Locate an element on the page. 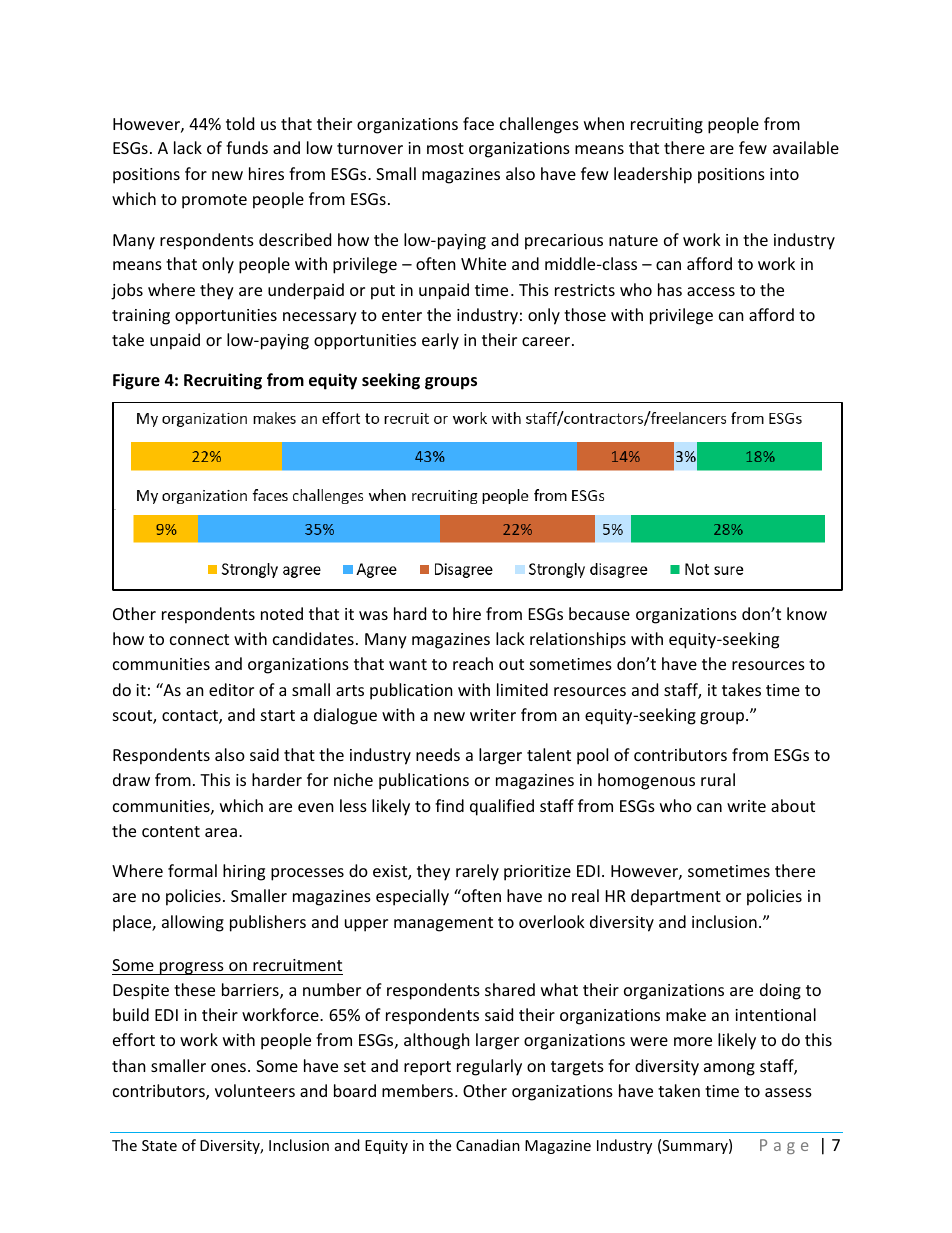 The width and height of the page is (952, 1233). find is located at coordinates (449, 805).
